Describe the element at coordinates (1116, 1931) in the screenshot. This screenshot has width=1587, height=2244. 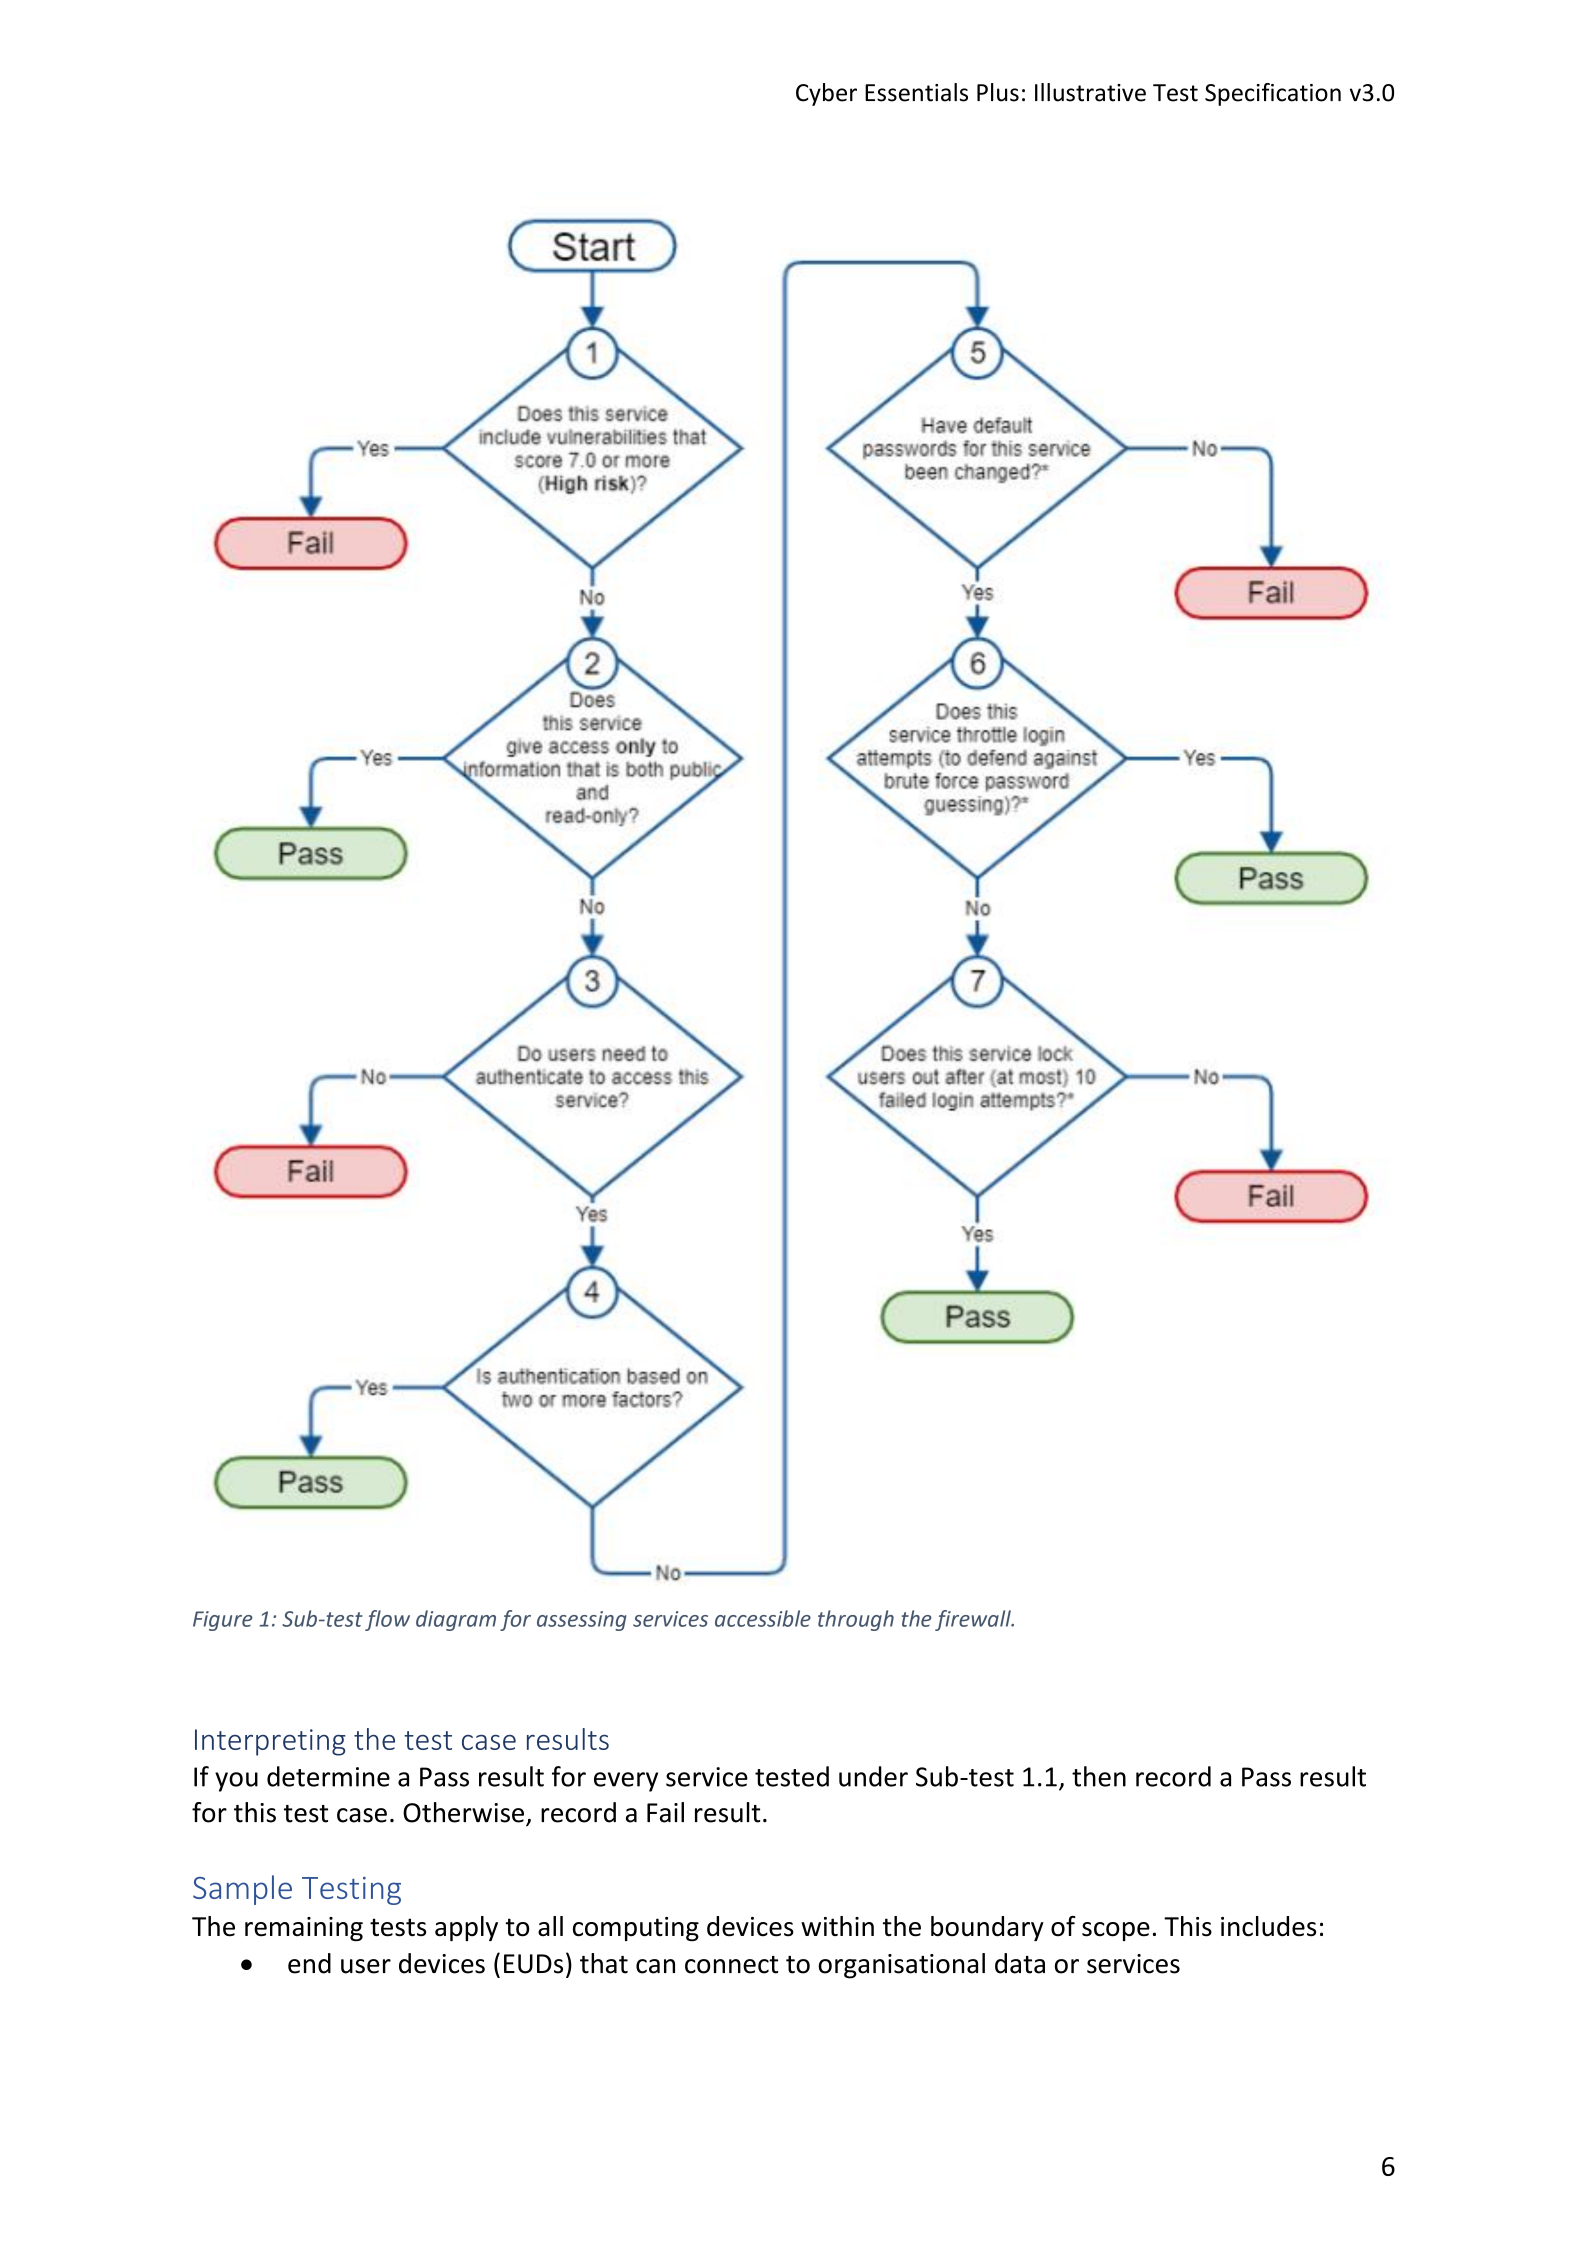
I see `scope` at that location.
